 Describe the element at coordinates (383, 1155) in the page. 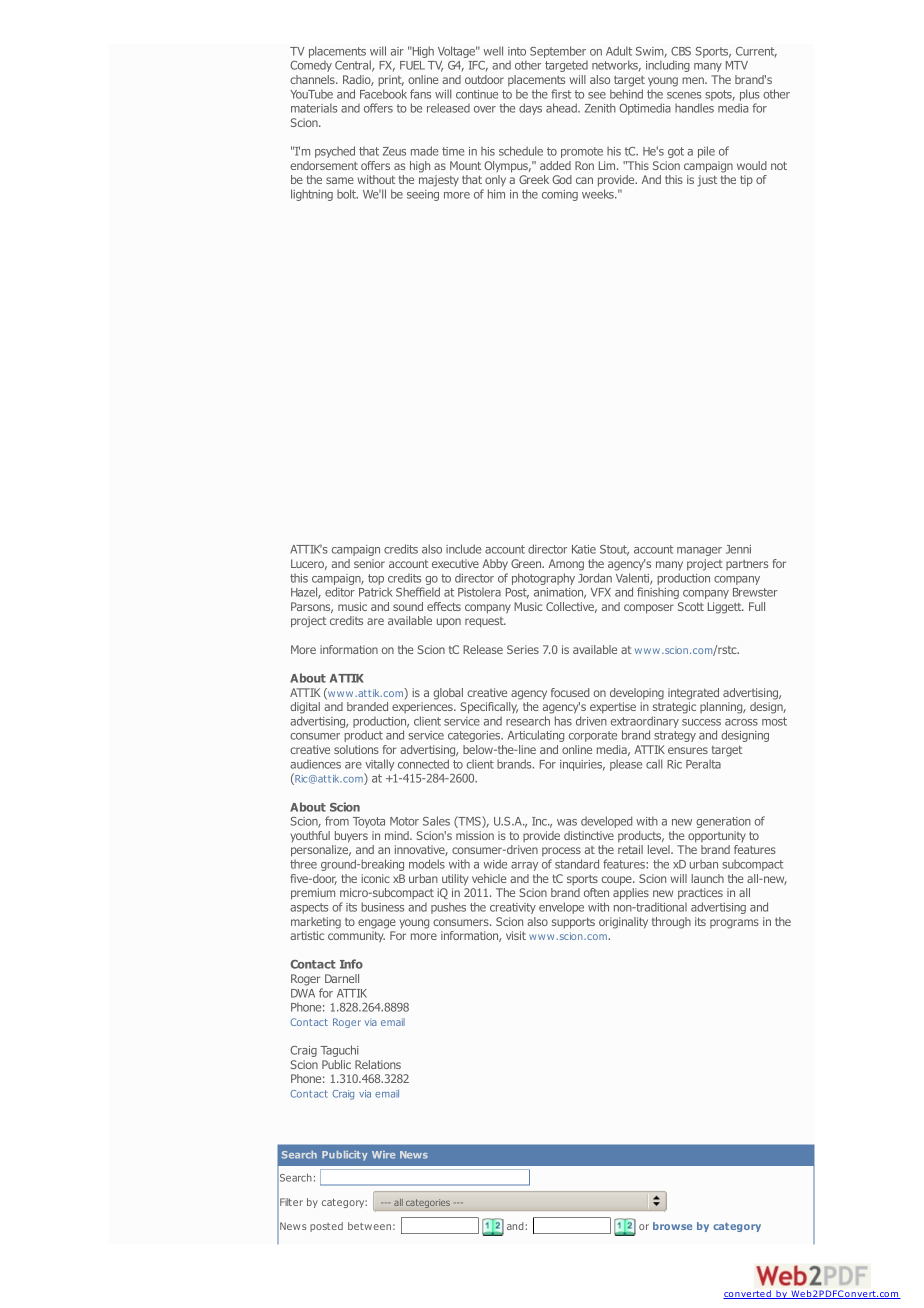

I see `Wire` at that location.
